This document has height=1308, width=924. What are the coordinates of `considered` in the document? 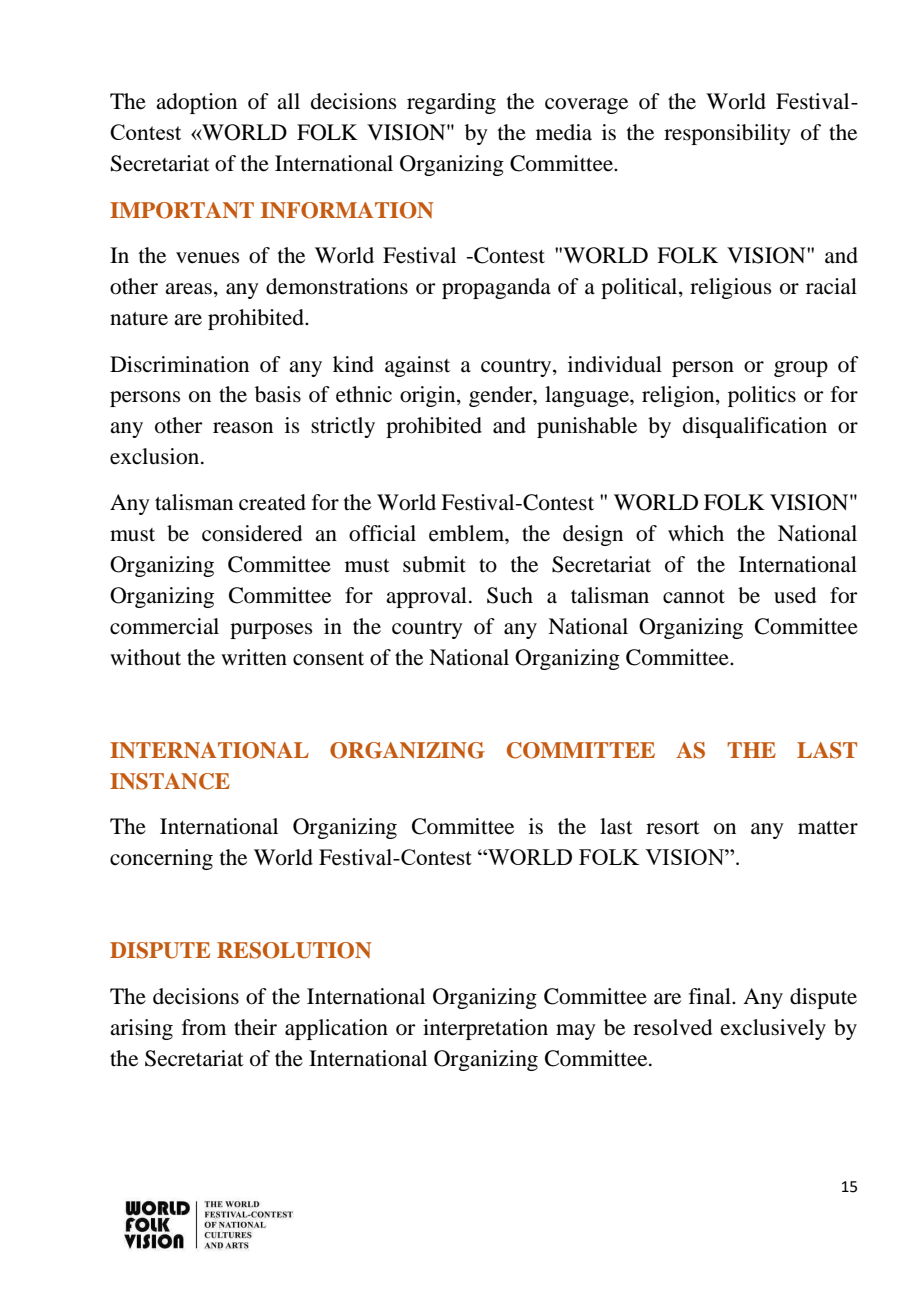 It's located at (252, 533).
